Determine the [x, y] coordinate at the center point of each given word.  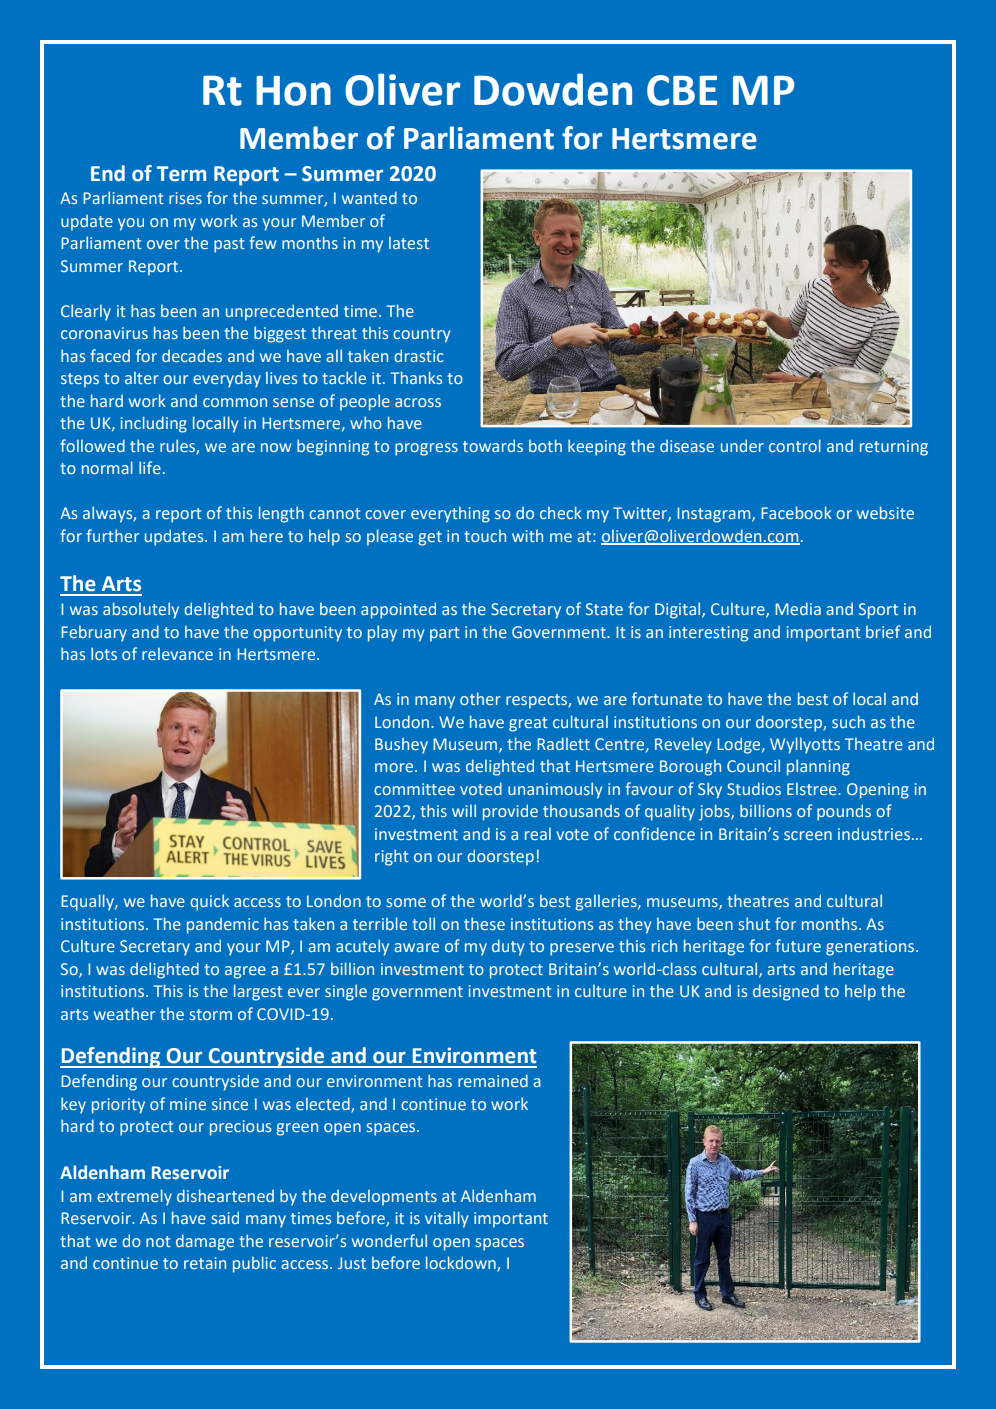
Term [181, 174]
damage [205, 1242]
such [848, 721]
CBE [682, 90]
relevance [177, 654]
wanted [369, 197]
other [480, 698]
